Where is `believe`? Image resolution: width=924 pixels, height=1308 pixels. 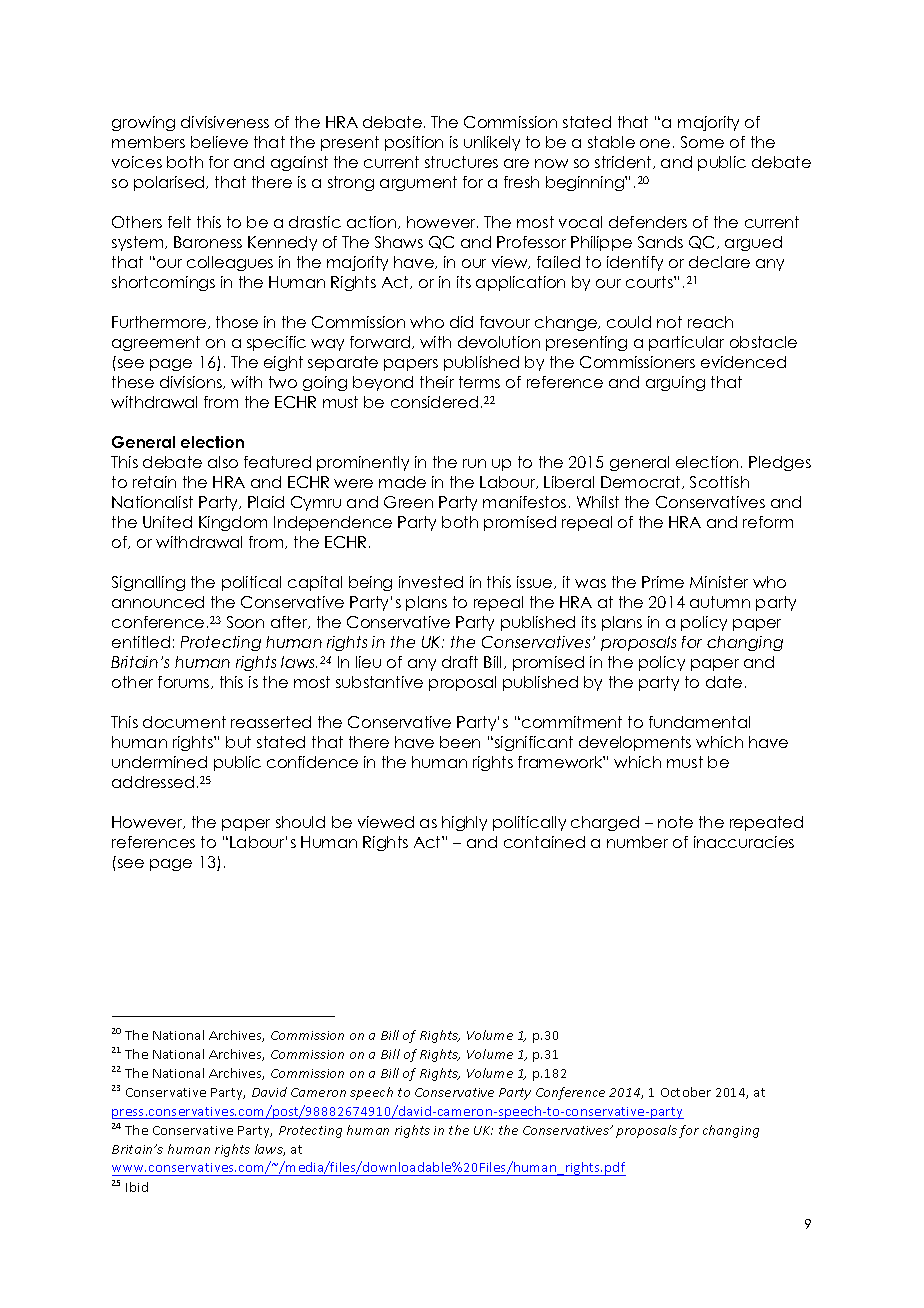 believe is located at coordinates (219, 142).
